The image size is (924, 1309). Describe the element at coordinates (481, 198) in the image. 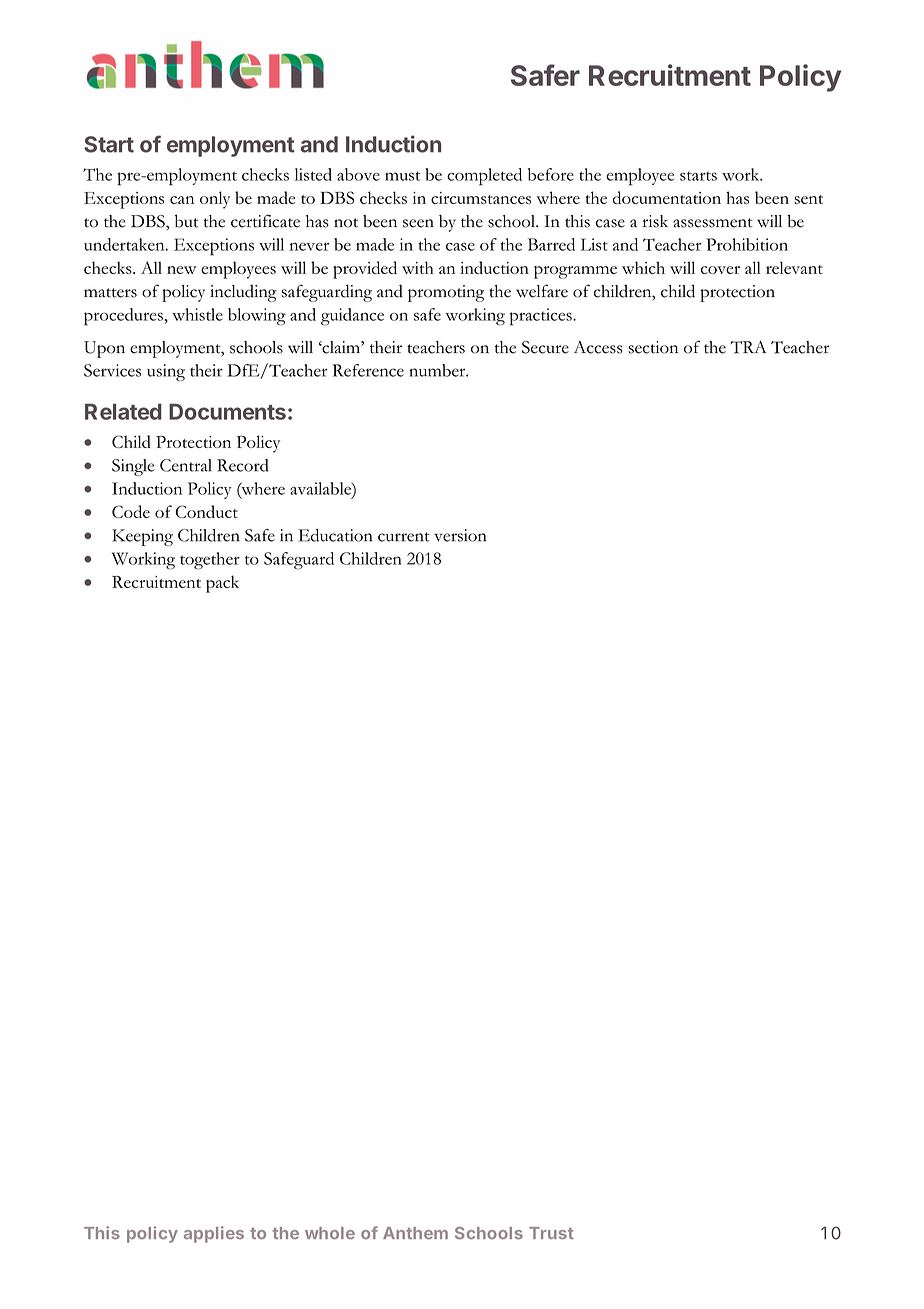

I see `circumstances` at that location.
